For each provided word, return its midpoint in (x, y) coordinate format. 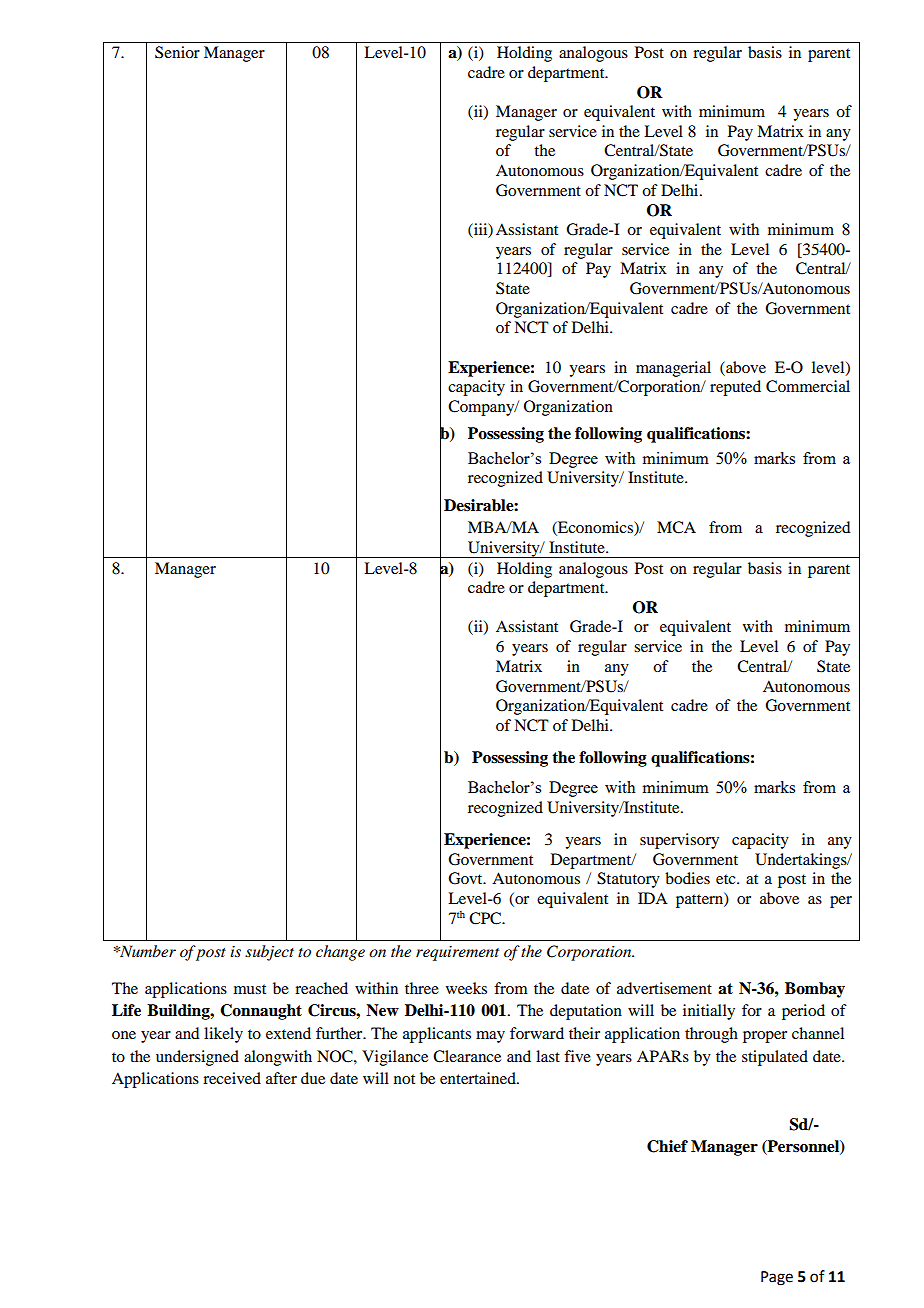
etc (727, 879)
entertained (479, 1078)
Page (777, 1278)
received (232, 1078)
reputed (735, 388)
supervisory (679, 841)
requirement (457, 953)
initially (709, 1012)
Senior (177, 52)
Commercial (808, 386)
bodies (687, 878)
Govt (466, 878)
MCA (676, 527)
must (250, 989)
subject (269, 953)
